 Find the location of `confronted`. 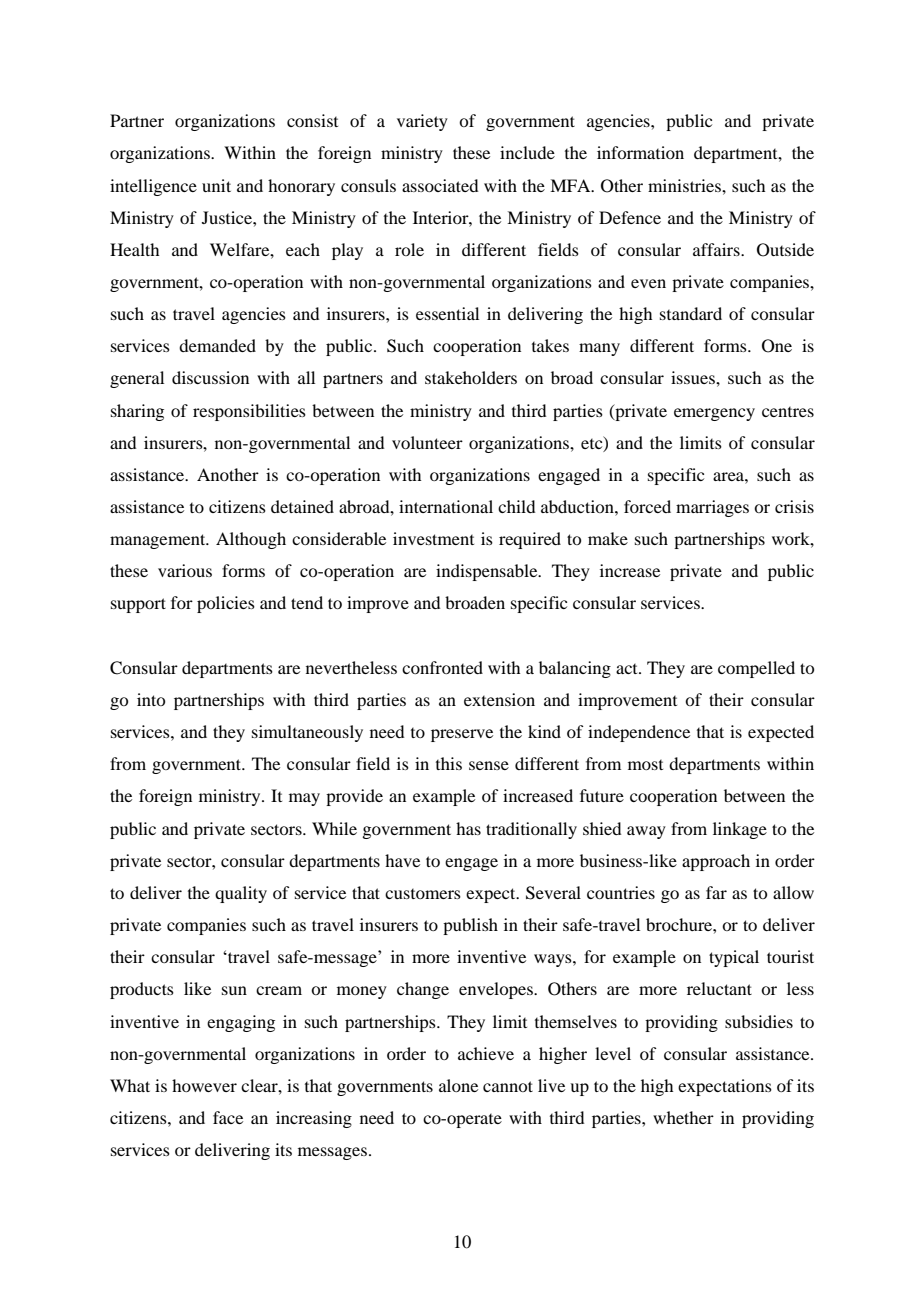

confronted is located at coordinates (442, 667).
